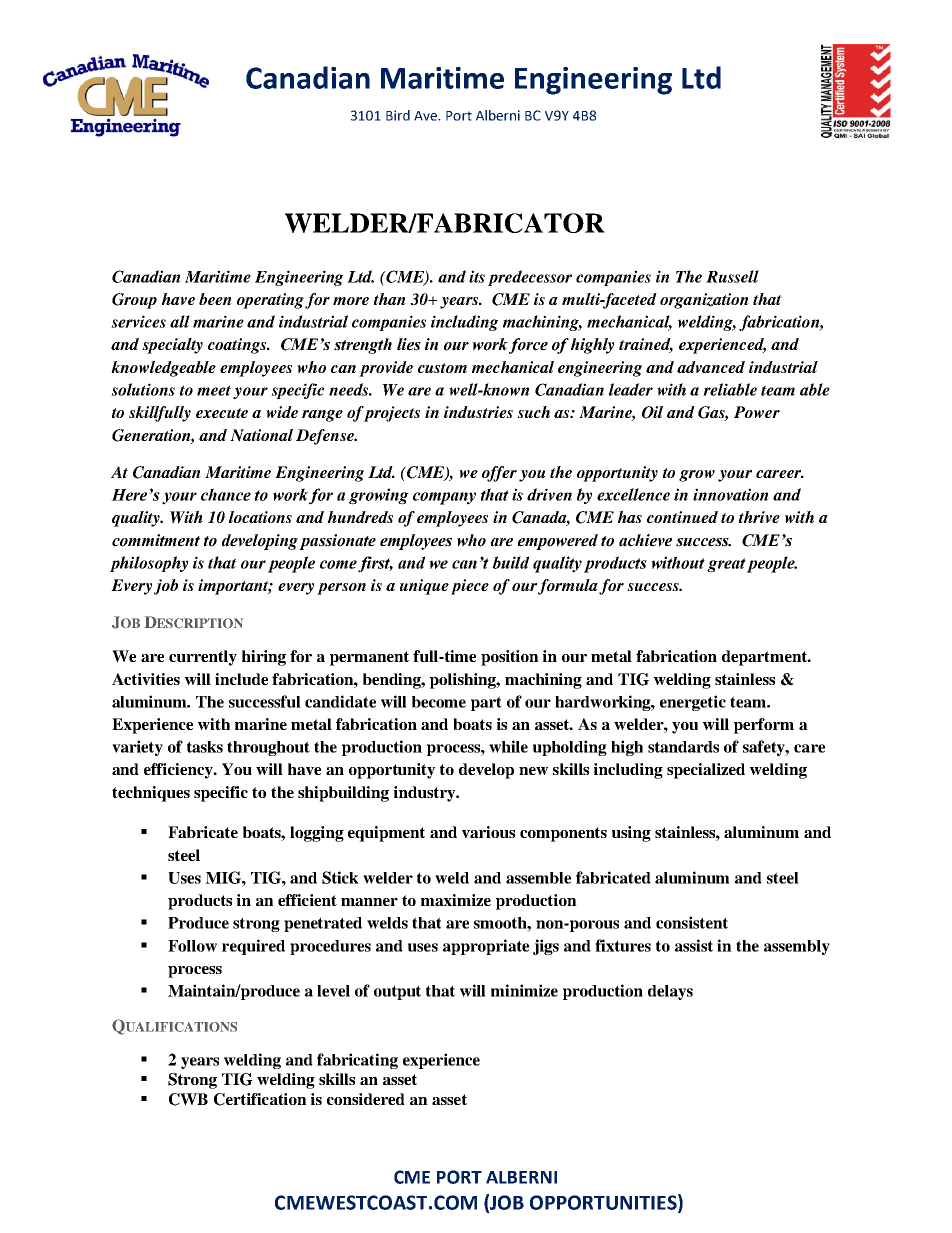 The height and width of the screenshot is (1233, 952). I want to click on specialized, so click(706, 771).
